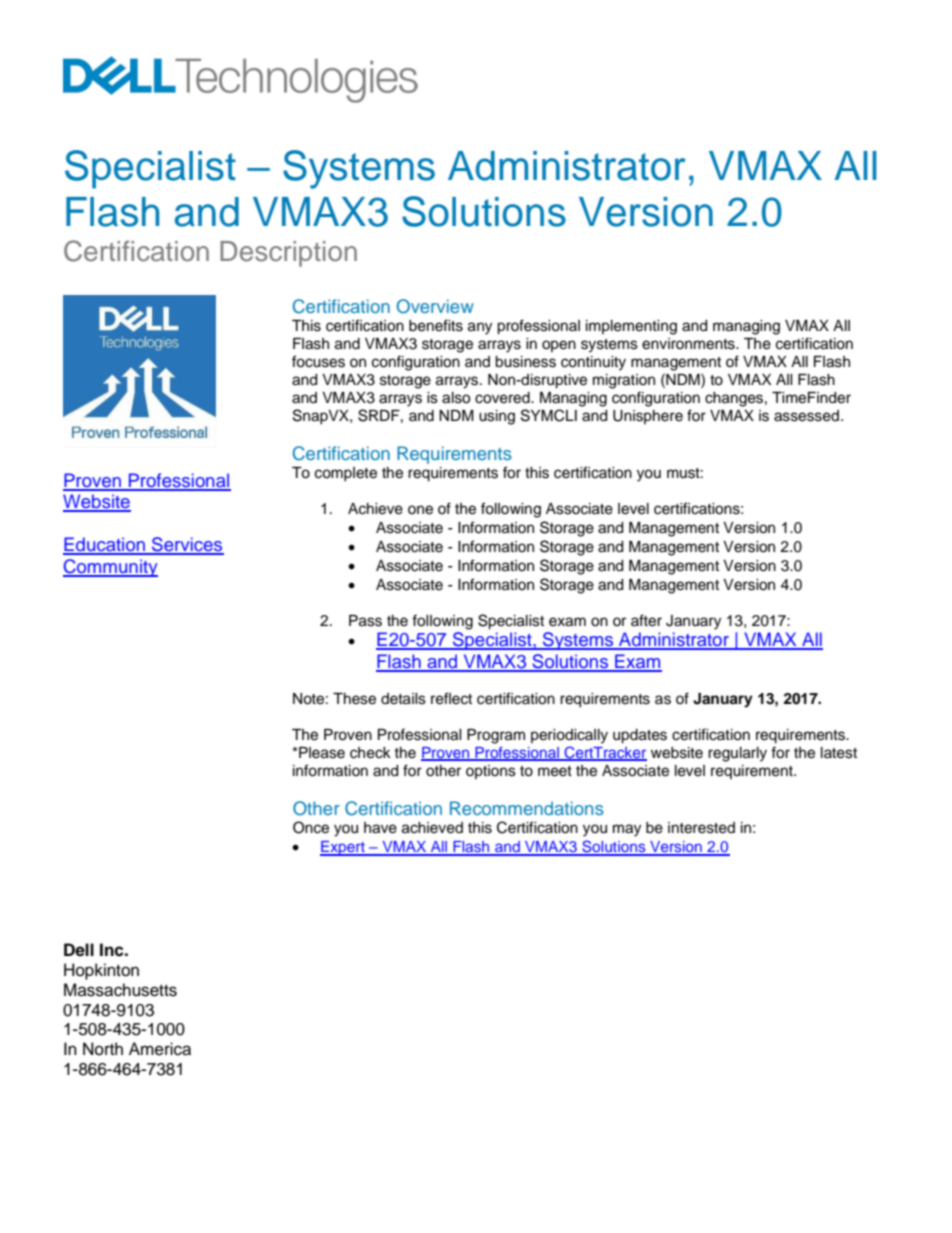 This document has height=1233, width=952. I want to click on have, so click(380, 828).
